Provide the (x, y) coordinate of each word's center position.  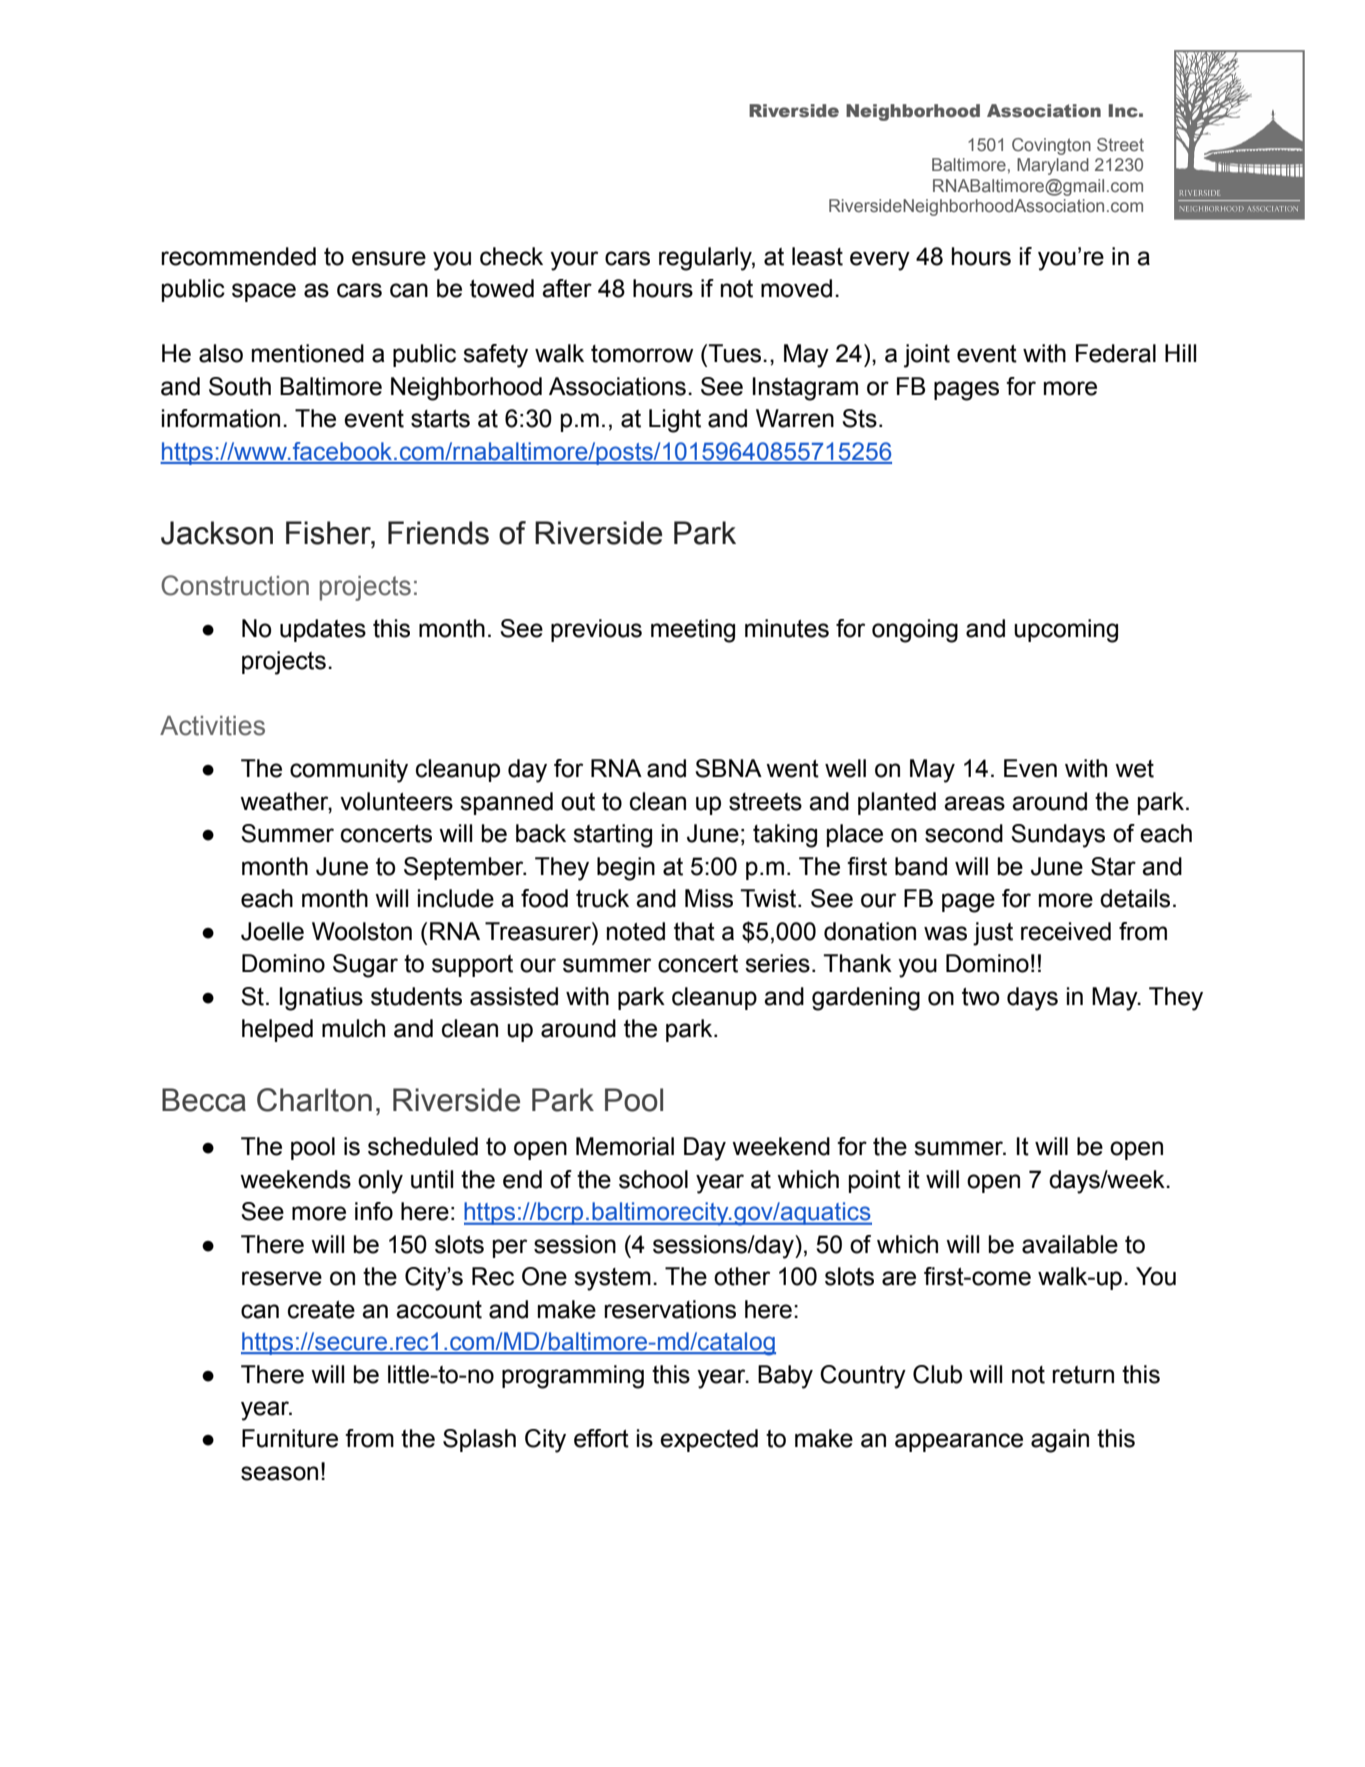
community (349, 771)
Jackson (217, 533)
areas (974, 803)
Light (675, 421)
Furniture (290, 1438)
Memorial (625, 1146)
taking (785, 836)
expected (709, 1440)
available (1070, 1244)
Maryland (1053, 166)
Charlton (314, 1100)
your (574, 261)
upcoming (1066, 631)
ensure (389, 258)
